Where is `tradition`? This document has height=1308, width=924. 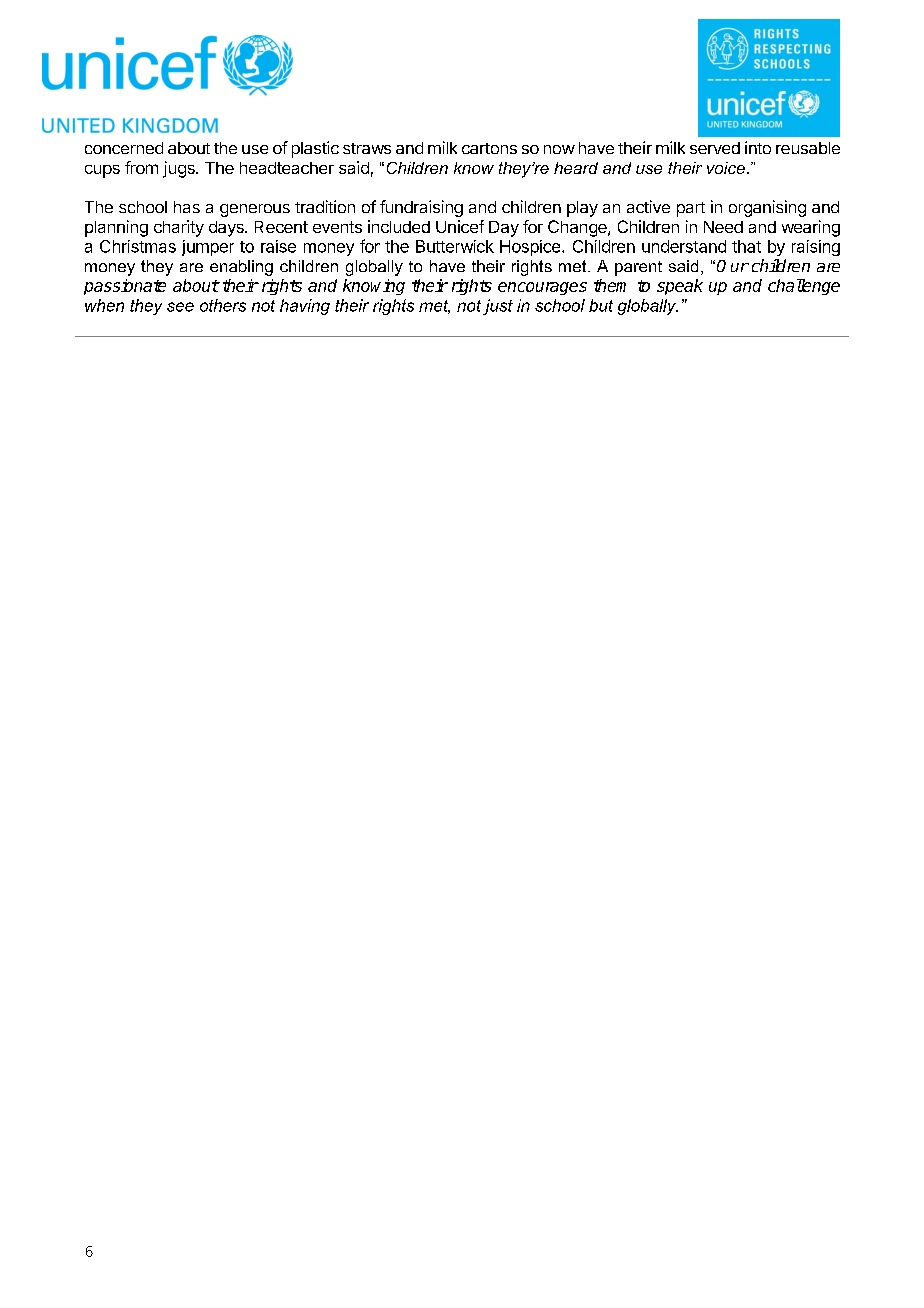 tradition is located at coordinates (325, 206).
